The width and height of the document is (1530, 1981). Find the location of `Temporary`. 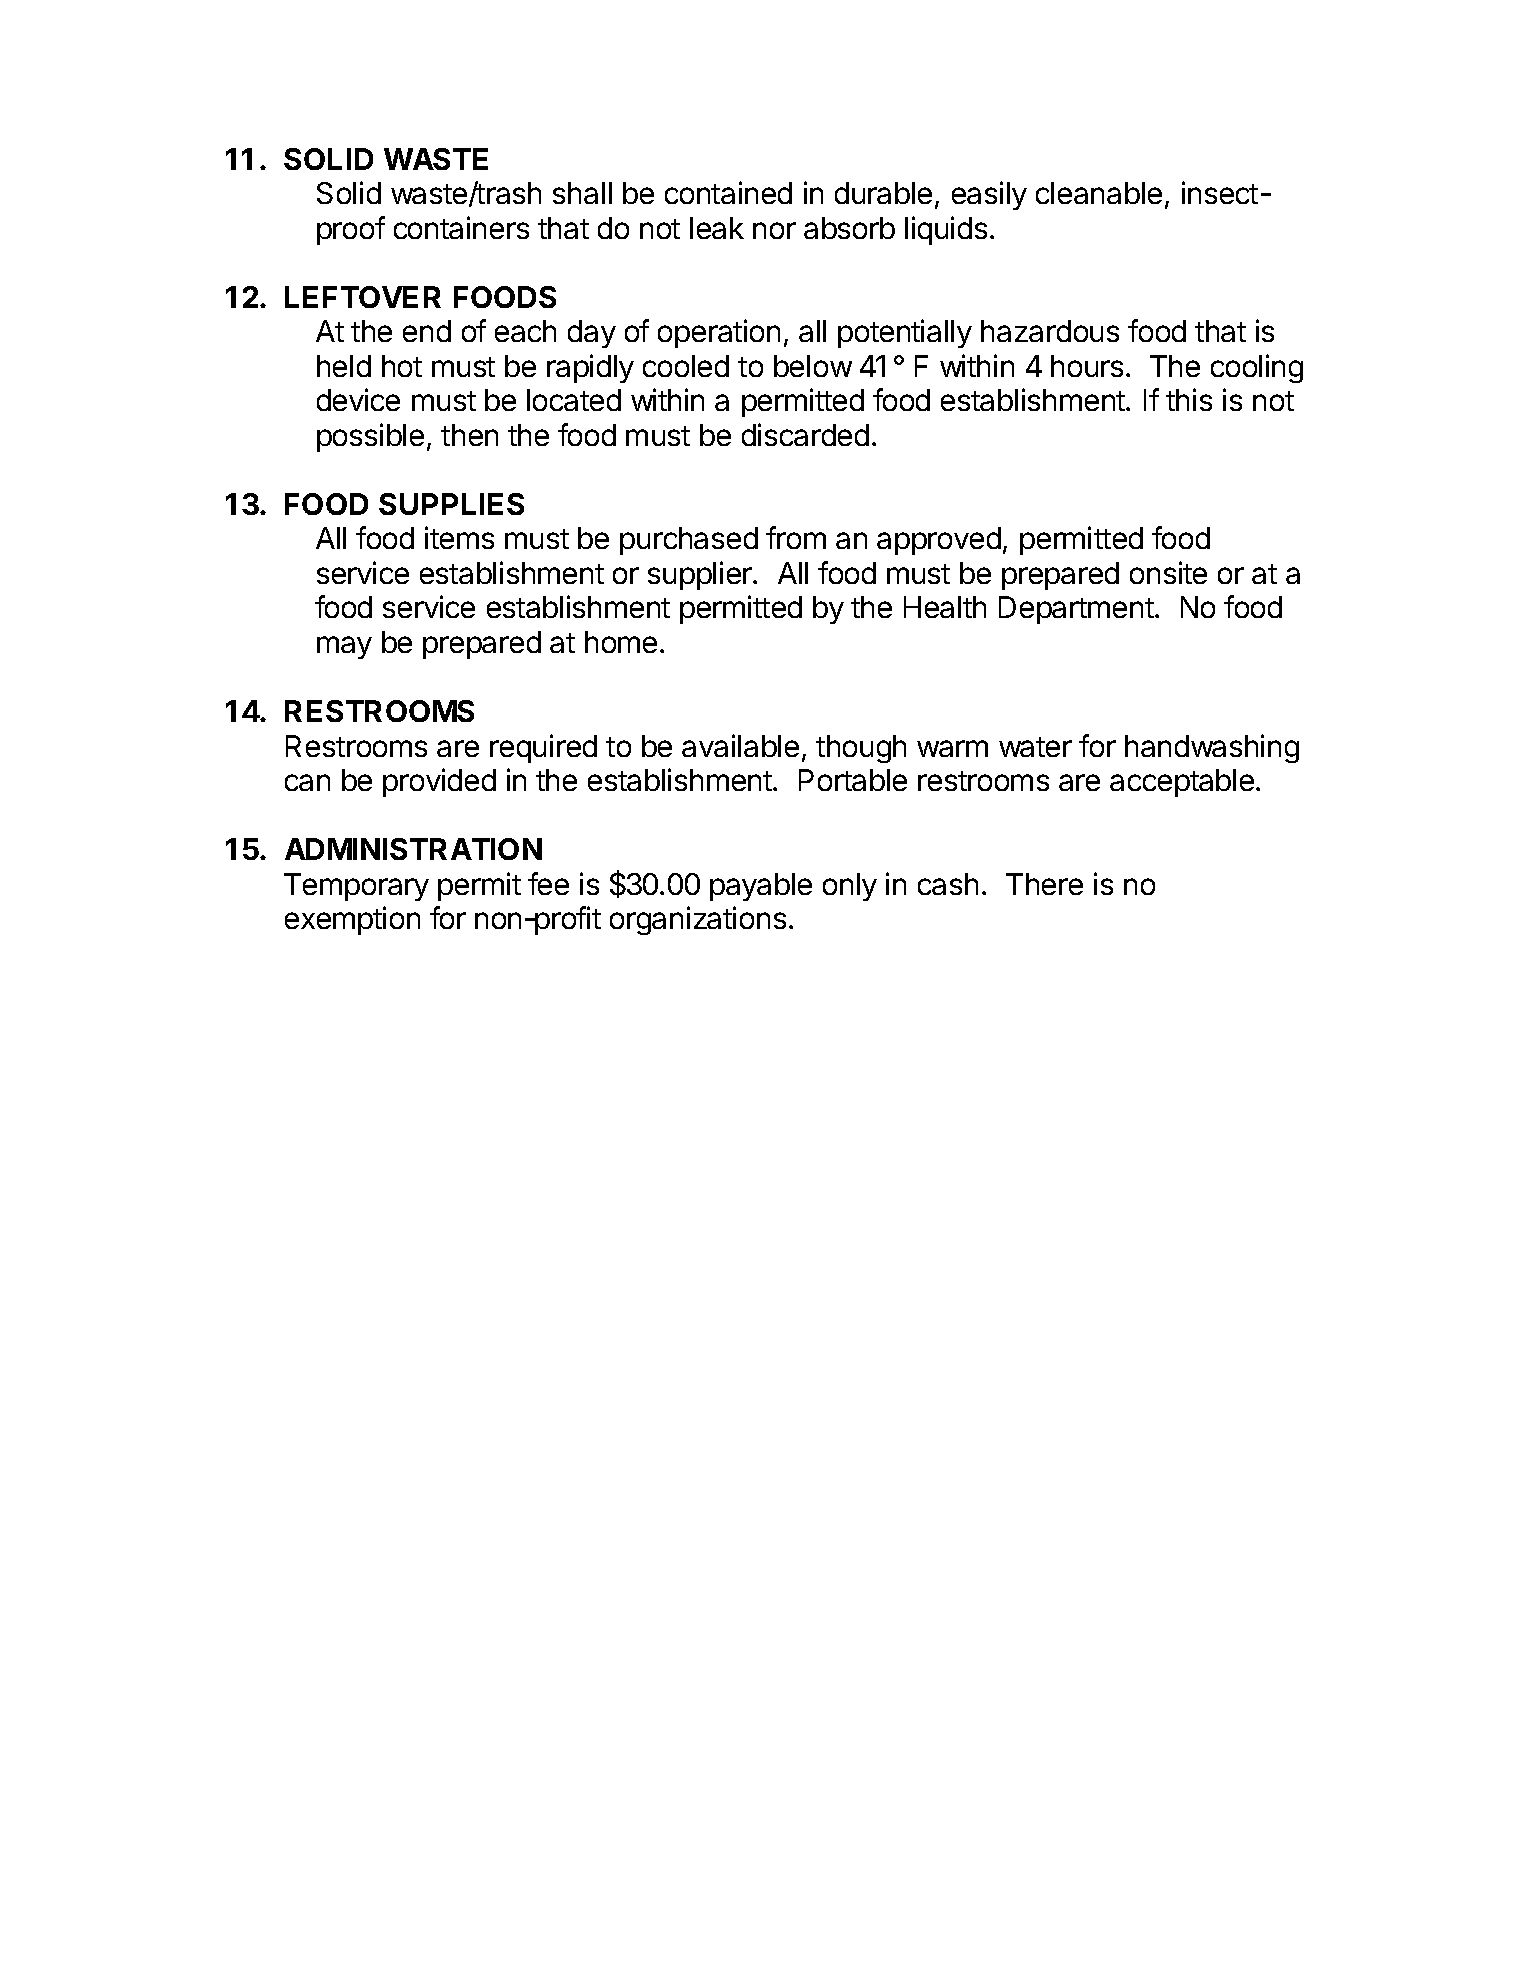

Temporary is located at coordinates (356, 887).
